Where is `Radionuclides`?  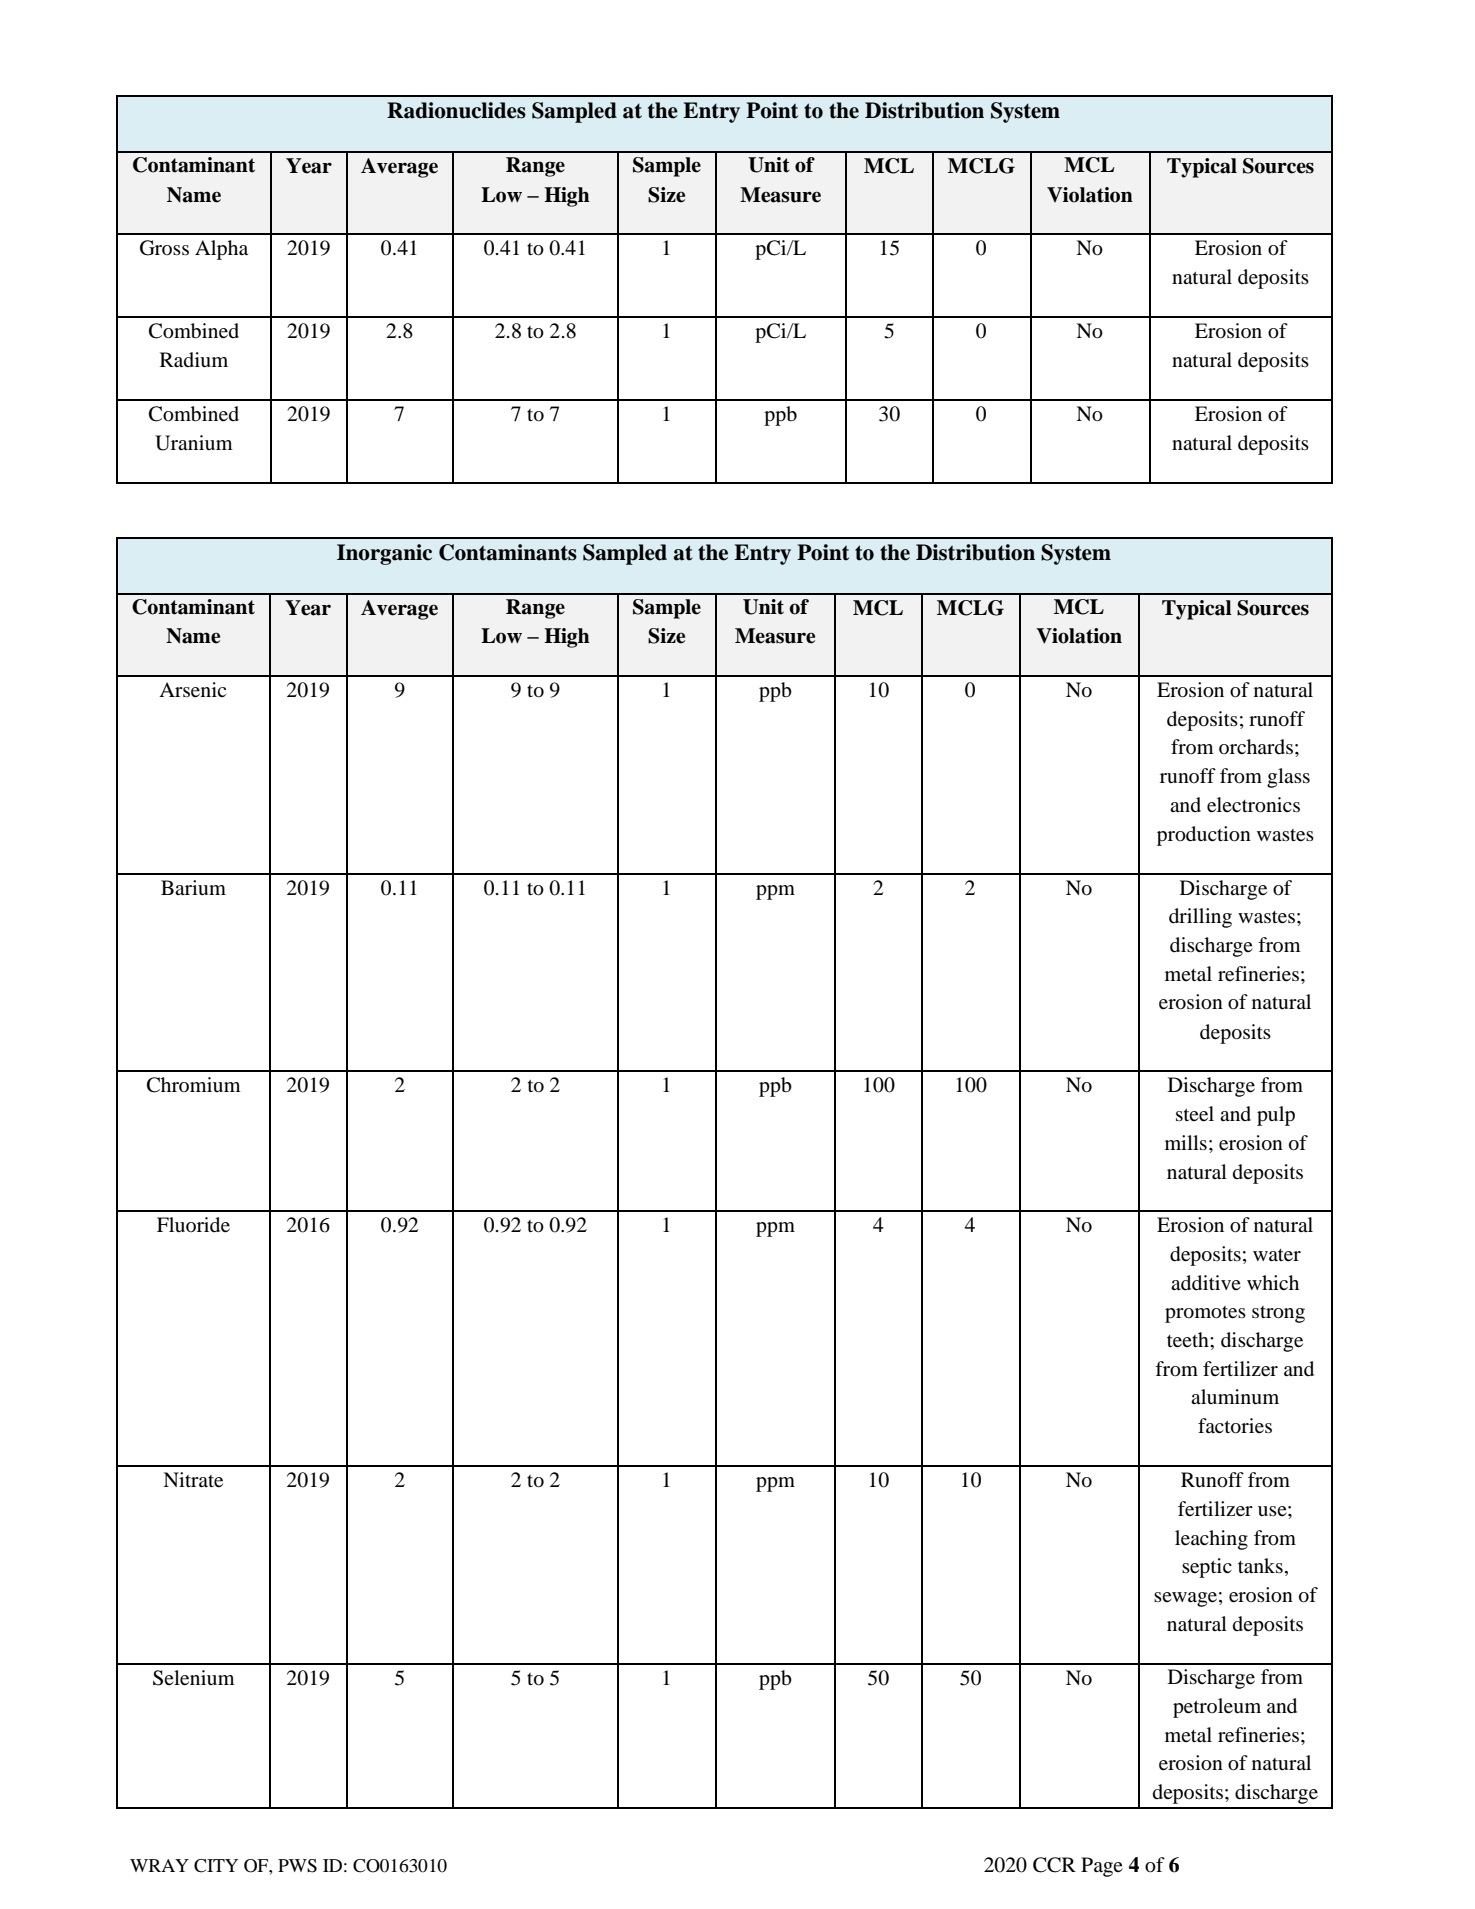 Radionuclides is located at coordinates (456, 110).
